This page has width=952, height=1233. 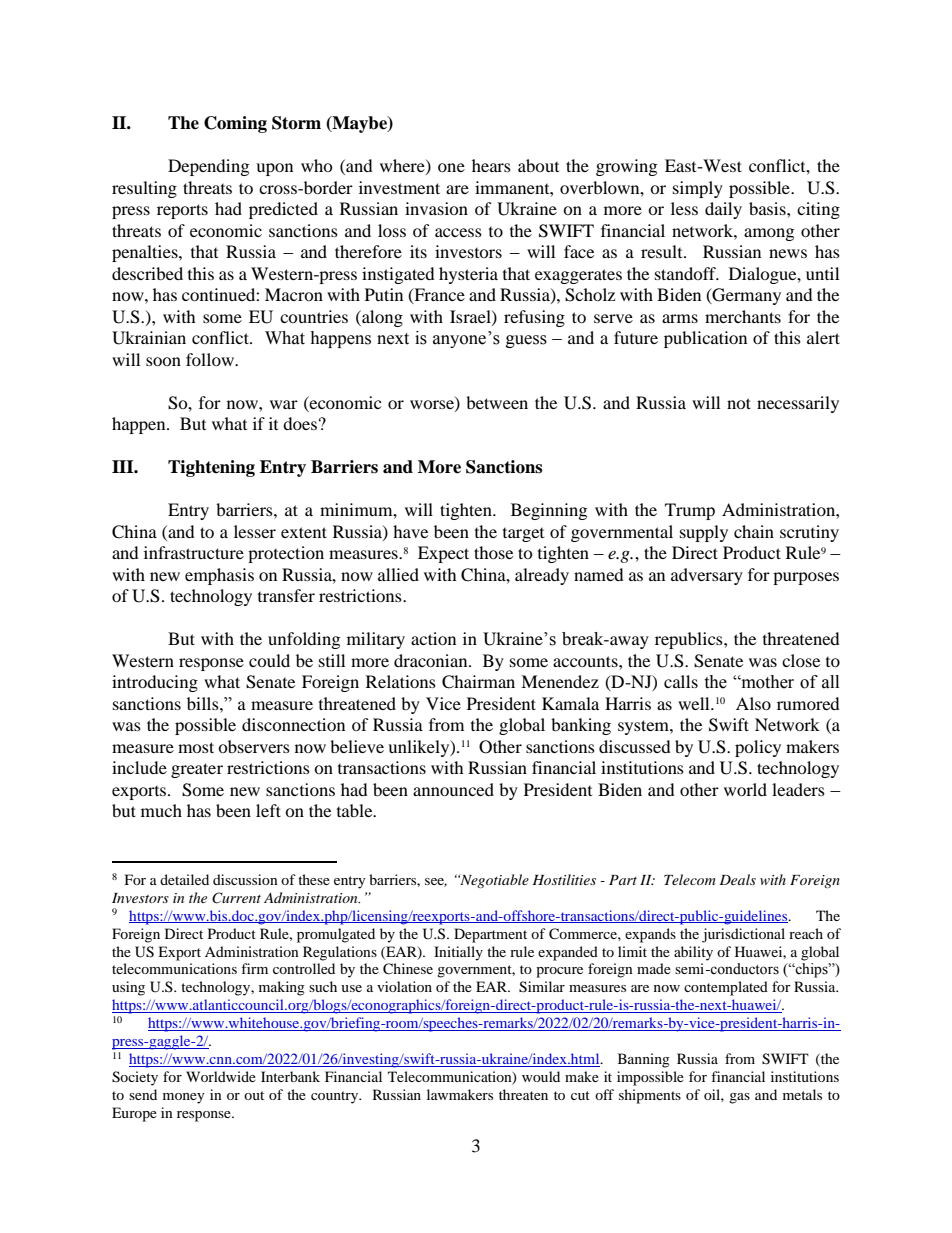 I want to click on adversary, so click(x=707, y=576).
